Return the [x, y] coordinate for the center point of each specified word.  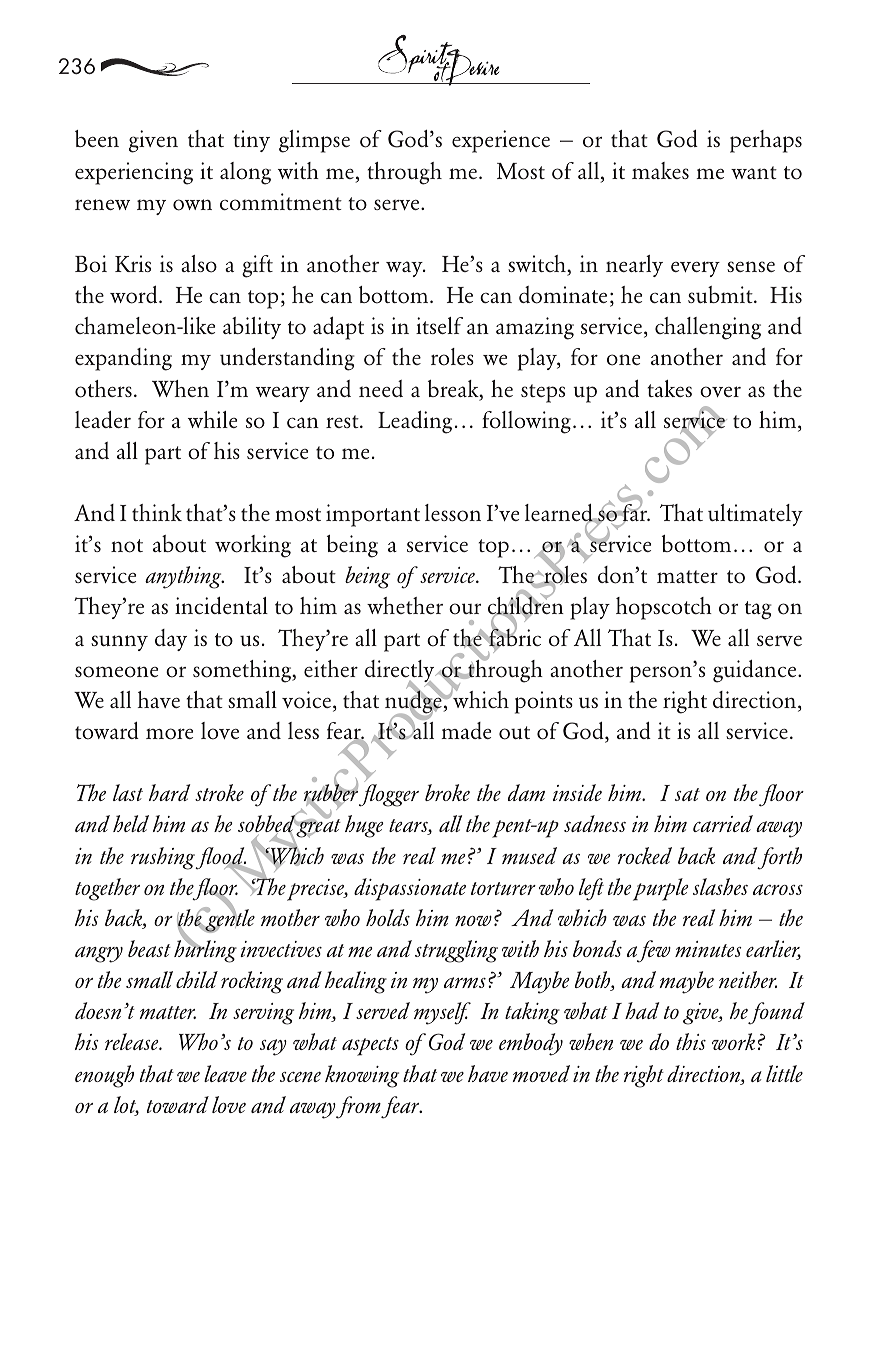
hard [169, 792]
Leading [415, 422]
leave [225, 1073]
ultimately [755, 515]
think [157, 512]
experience [501, 141]
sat [687, 794]
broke [447, 792]
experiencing [134, 173]
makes [660, 170]
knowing [362, 1076]
